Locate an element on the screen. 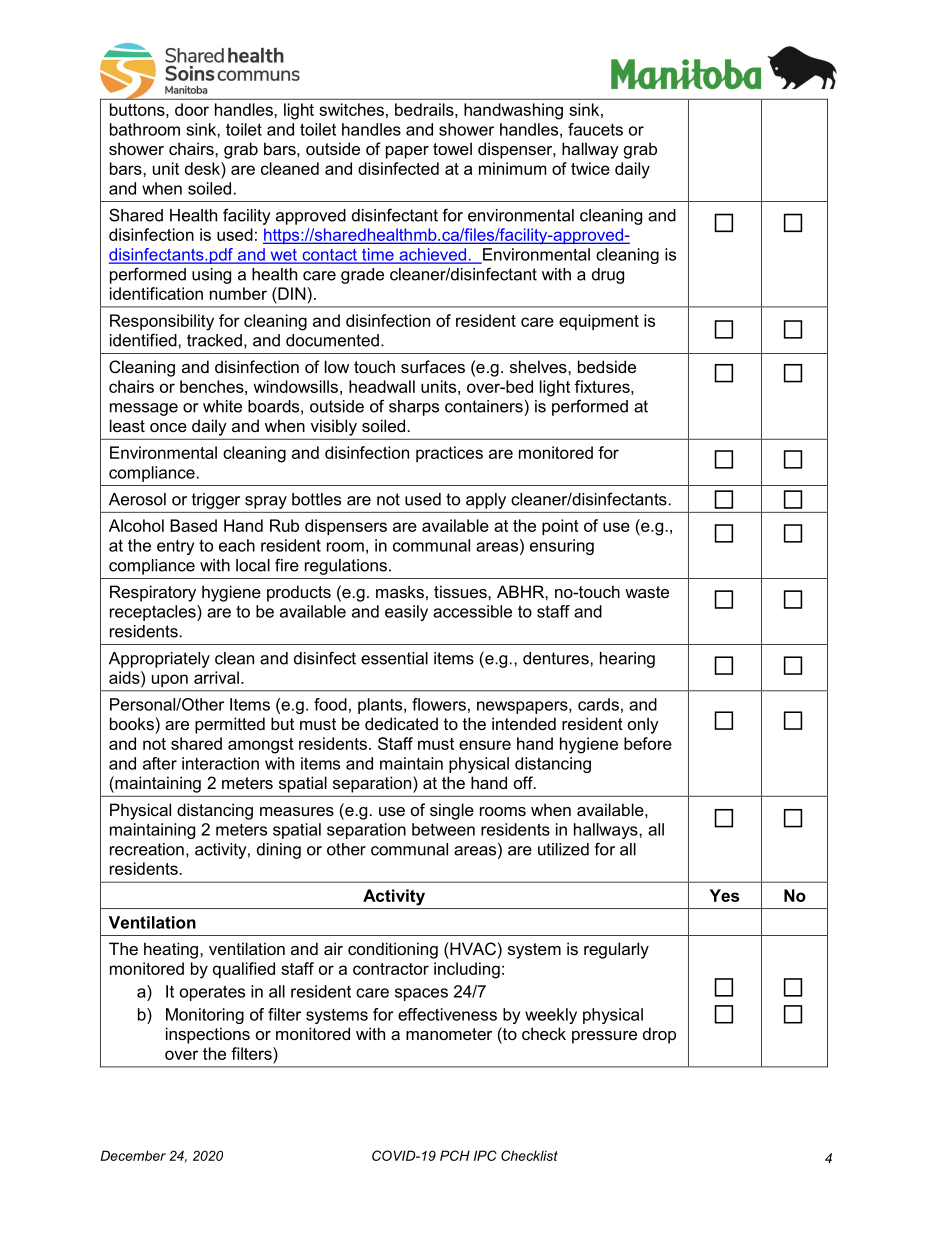 The height and width of the screenshot is (1233, 952). towel is located at coordinates (452, 148).
